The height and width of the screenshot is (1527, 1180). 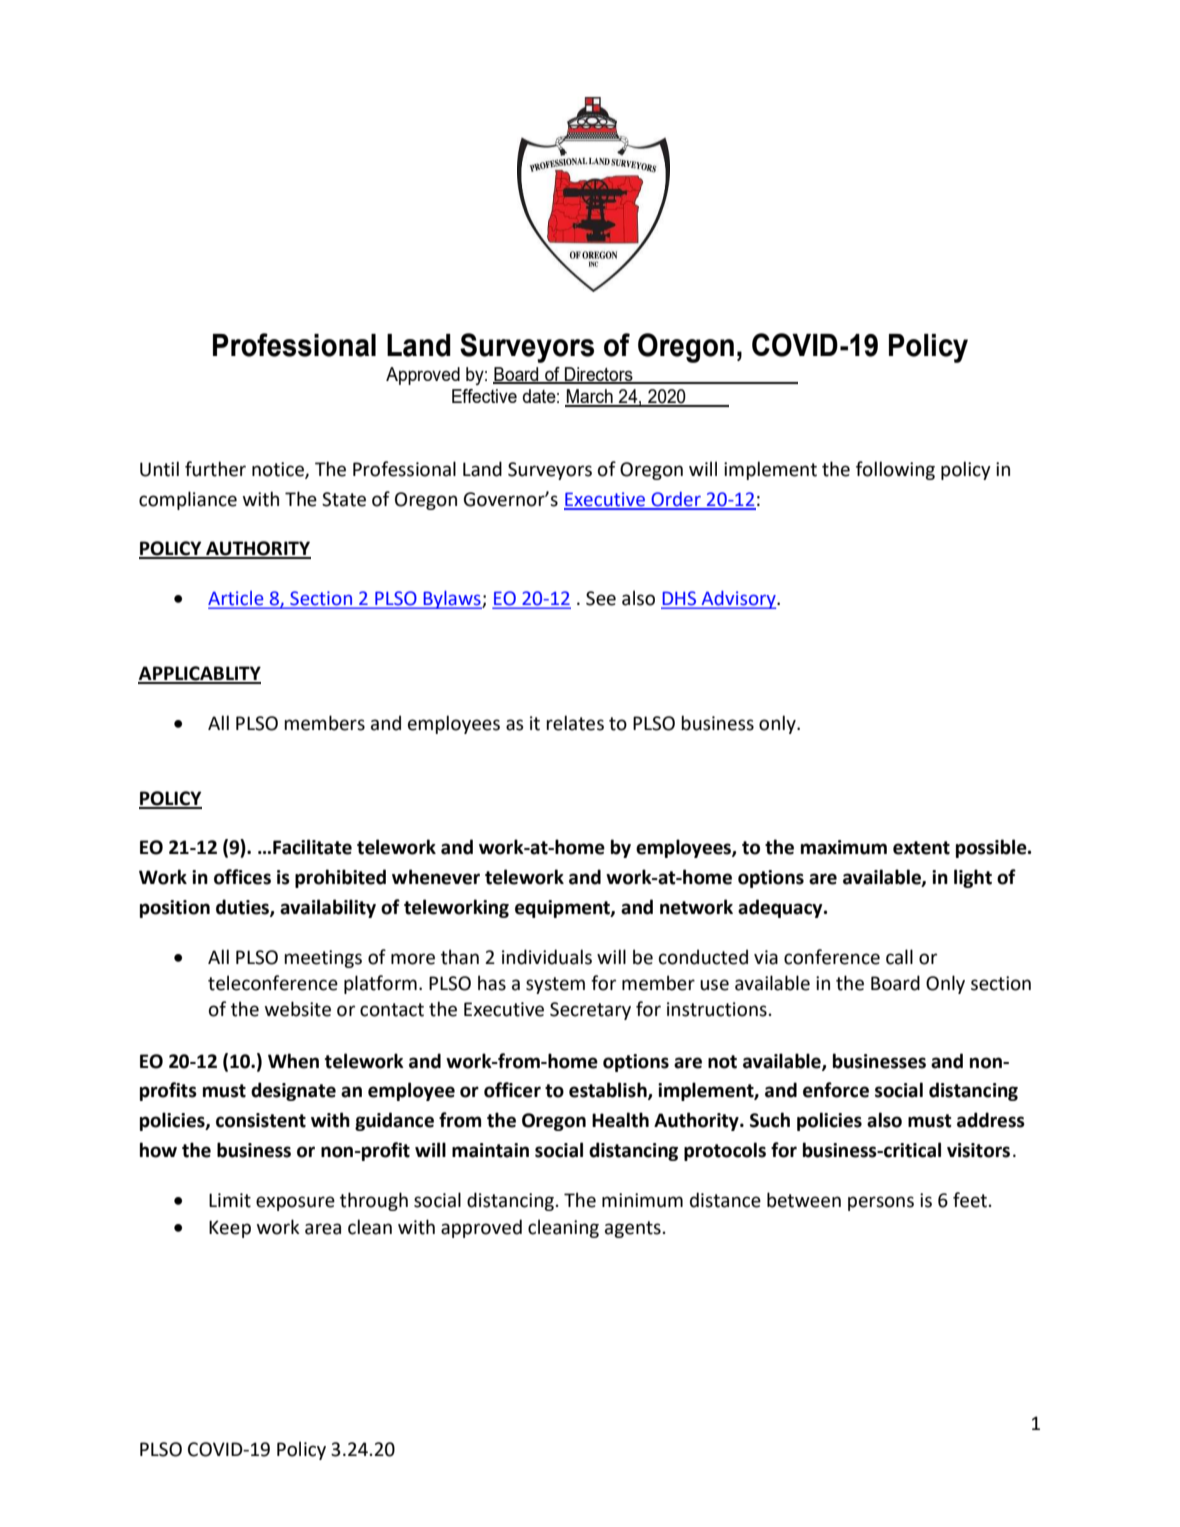 What do you see at coordinates (642, 1200) in the screenshot?
I see `minimum` at bounding box center [642, 1200].
